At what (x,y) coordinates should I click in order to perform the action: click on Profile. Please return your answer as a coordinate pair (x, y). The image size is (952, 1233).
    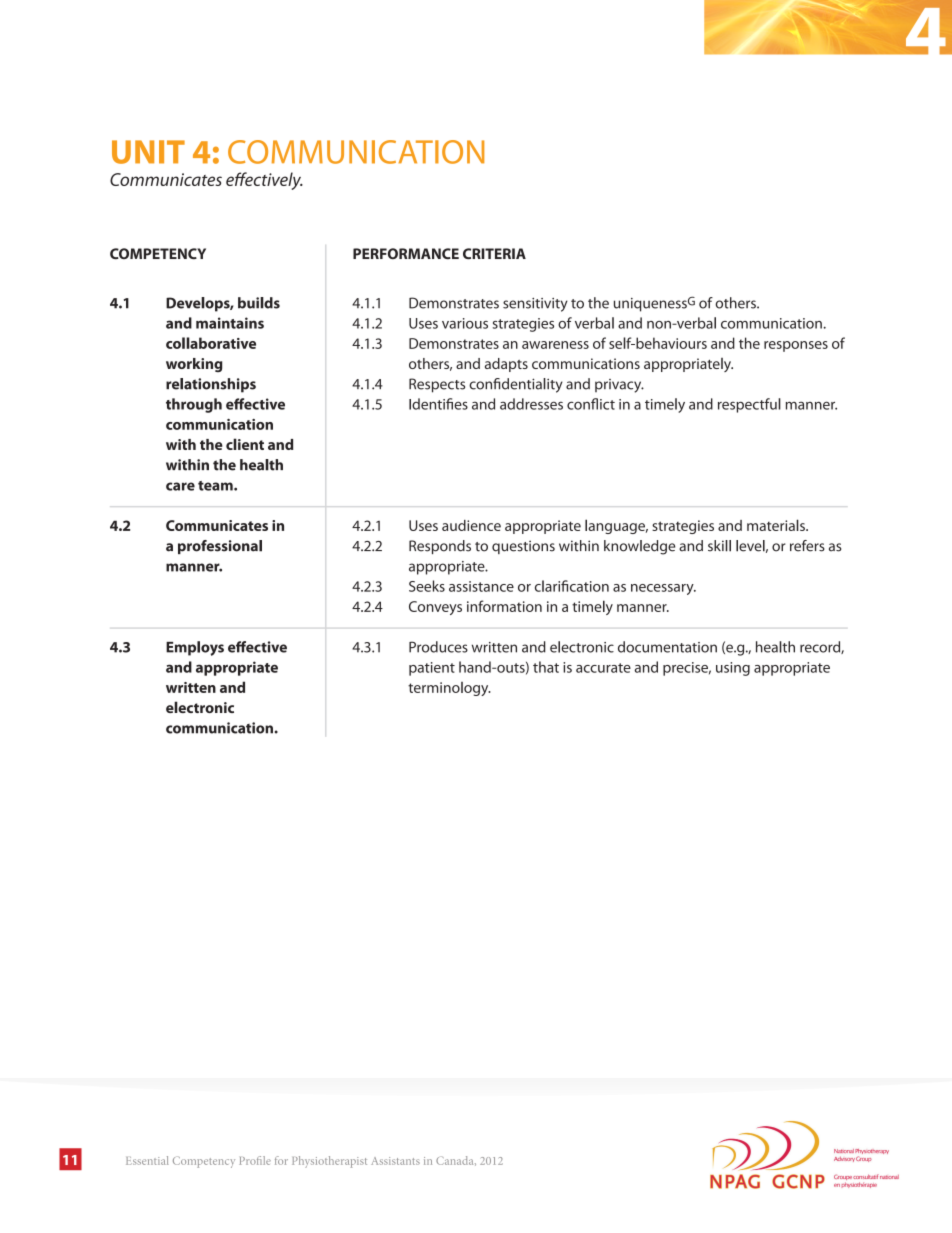
    Looking at the image, I should click on (255, 1160).
